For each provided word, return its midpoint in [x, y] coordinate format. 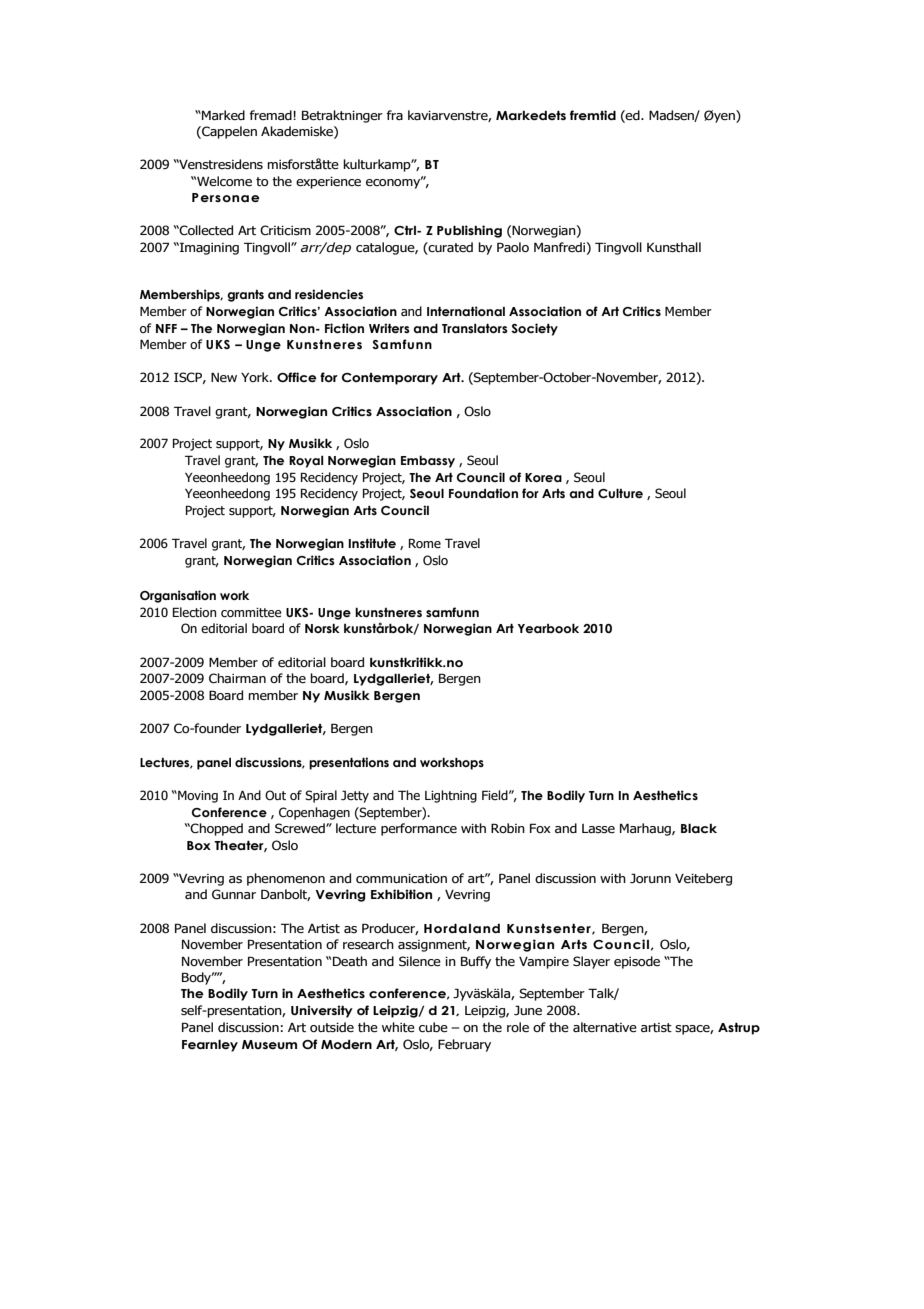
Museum [269, 1044]
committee [251, 612]
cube [433, 1027]
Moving [197, 796]
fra [394, 115]
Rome [425, 543]
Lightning [451, 796]
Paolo [513, 247]
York [256, 377]
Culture [620, 493]
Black [699, 828]
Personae [226, 197]
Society [534, 329]
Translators [475, 328]
